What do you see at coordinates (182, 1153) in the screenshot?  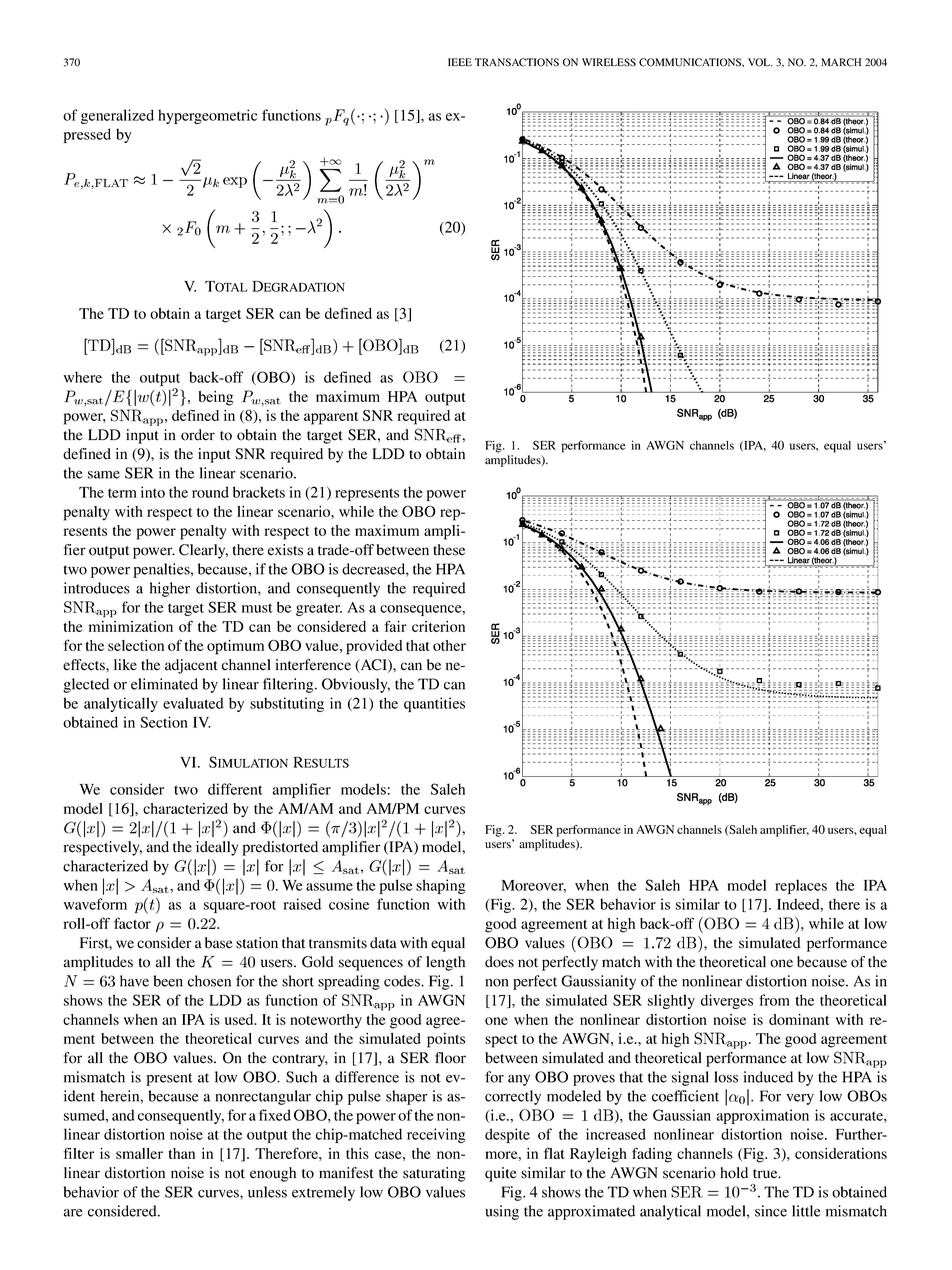 I see `than` at bounding box center [182, 1153].
